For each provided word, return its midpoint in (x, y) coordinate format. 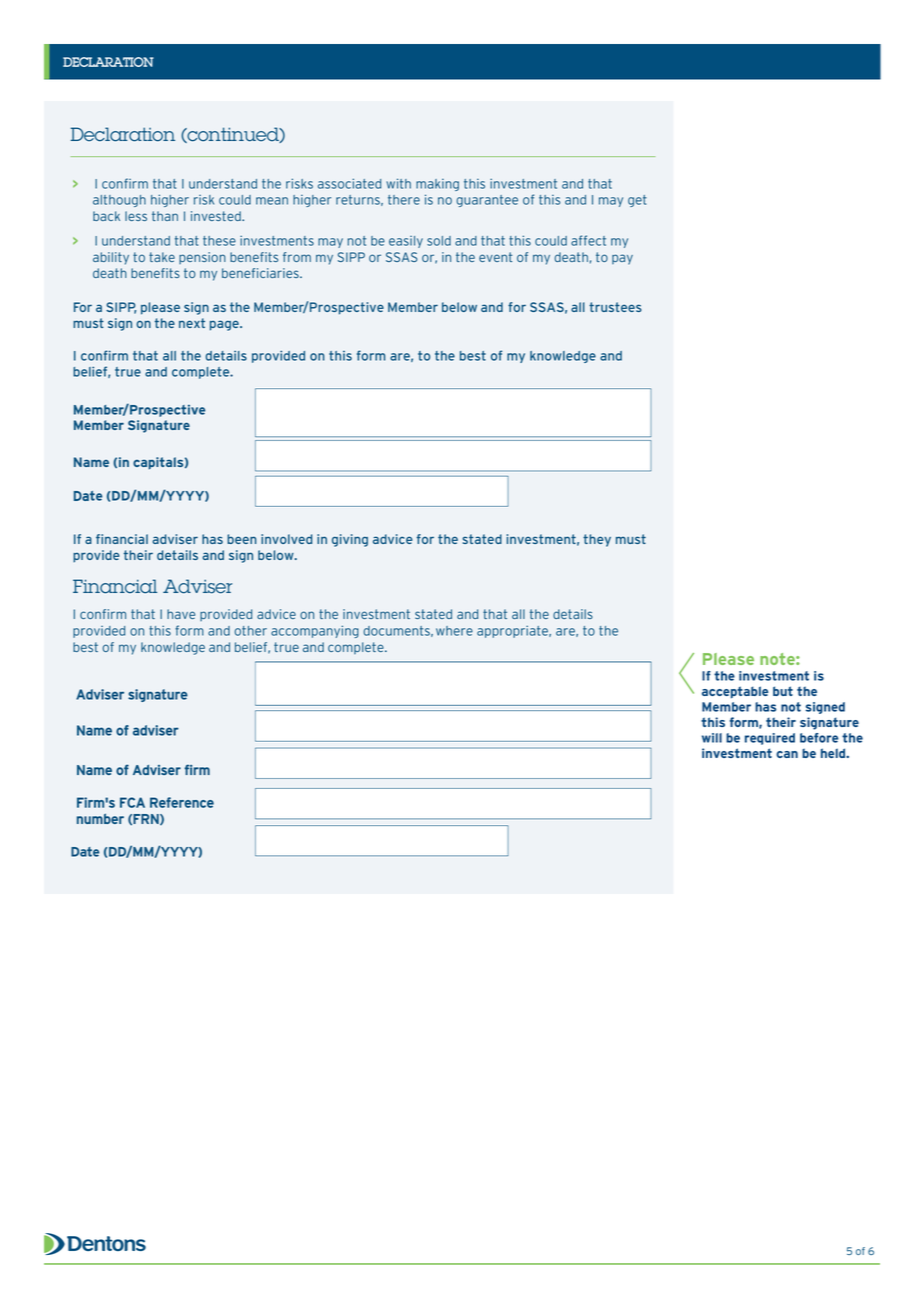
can (787, 754)
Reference (182, 802)
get (637, 201)
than (165, 216)
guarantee (487, 201)
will (712, 738)
